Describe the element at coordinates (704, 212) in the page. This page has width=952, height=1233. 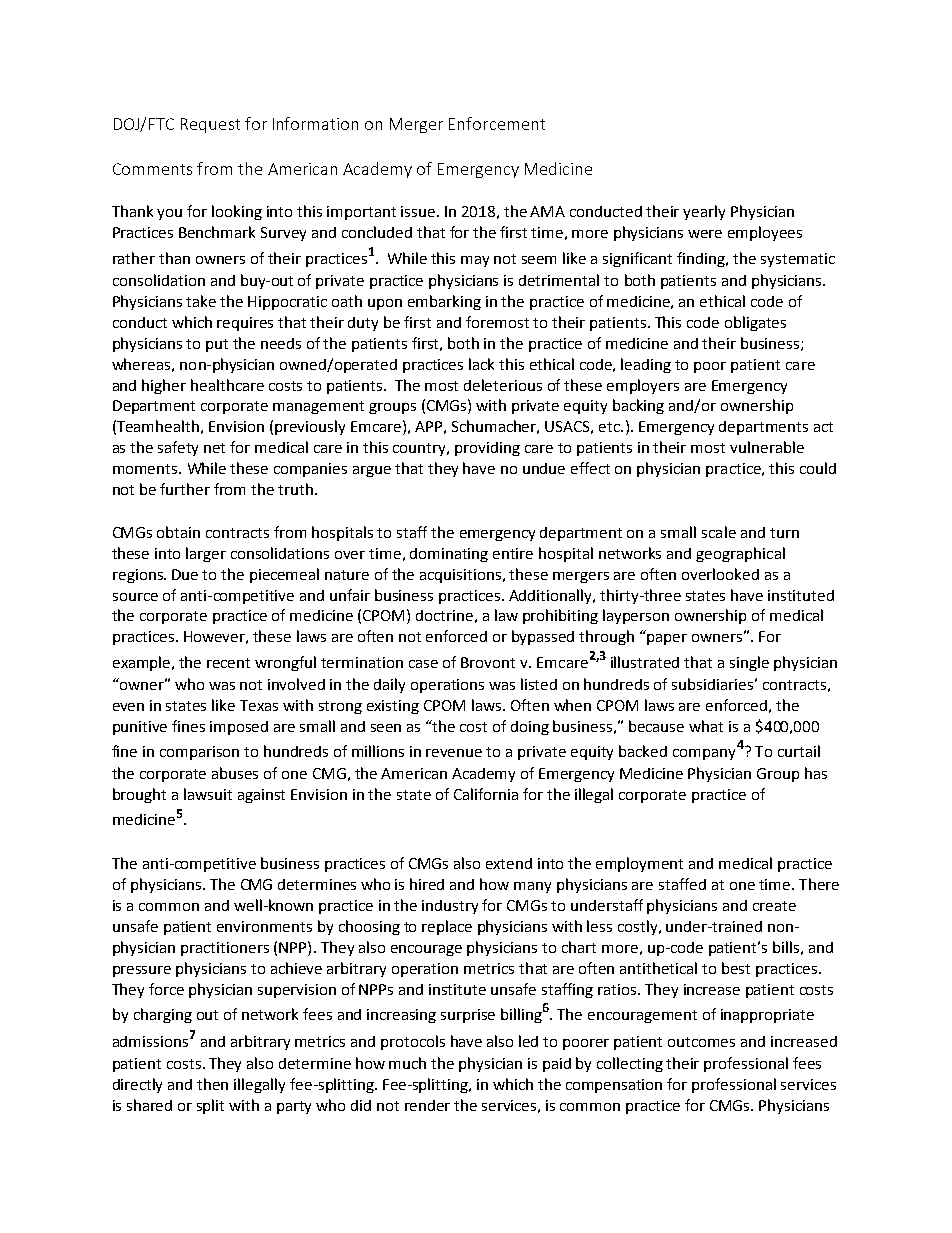
I see `yearly` at that location.
